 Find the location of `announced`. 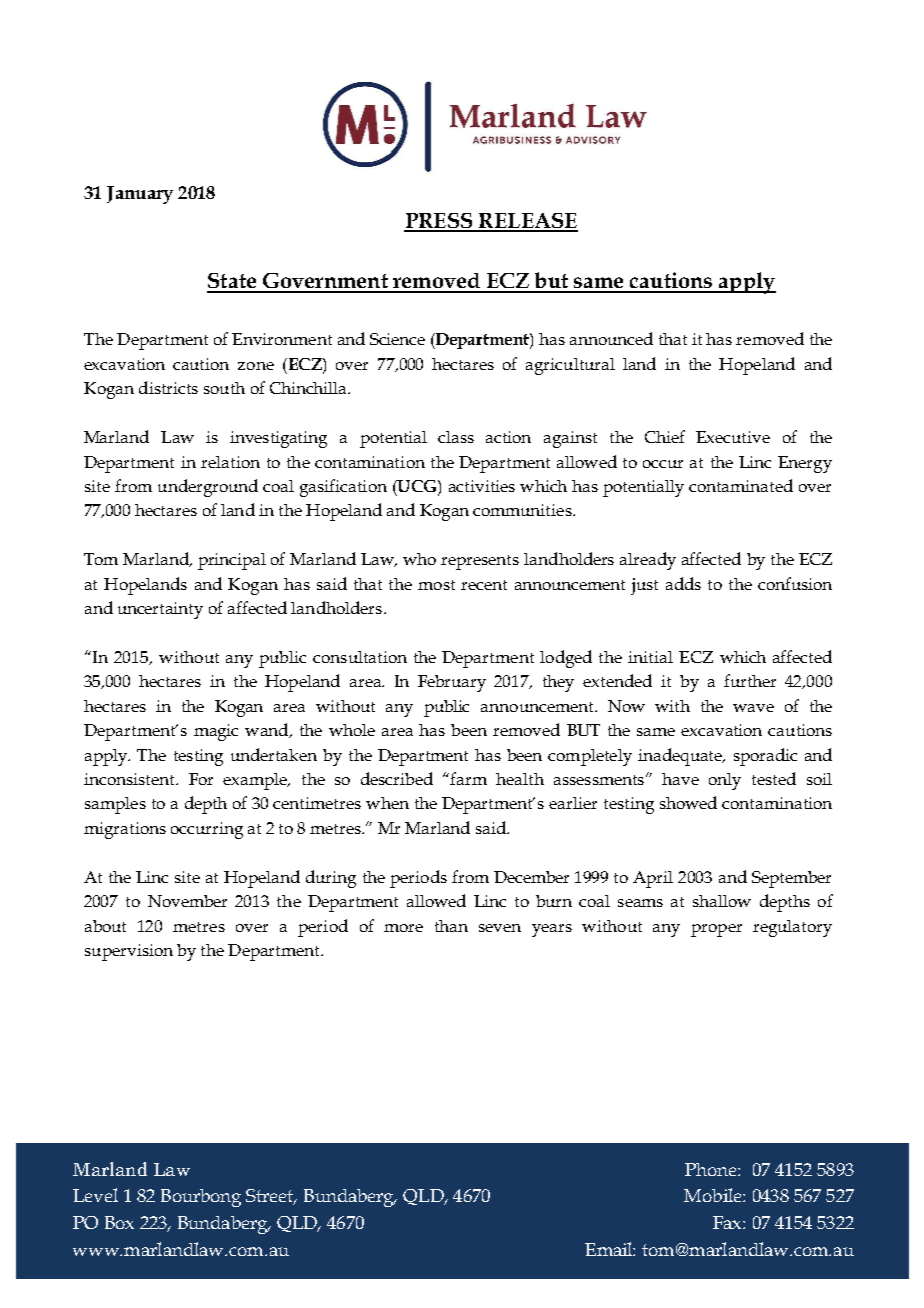

announced is located at coordinates (611, 338).
